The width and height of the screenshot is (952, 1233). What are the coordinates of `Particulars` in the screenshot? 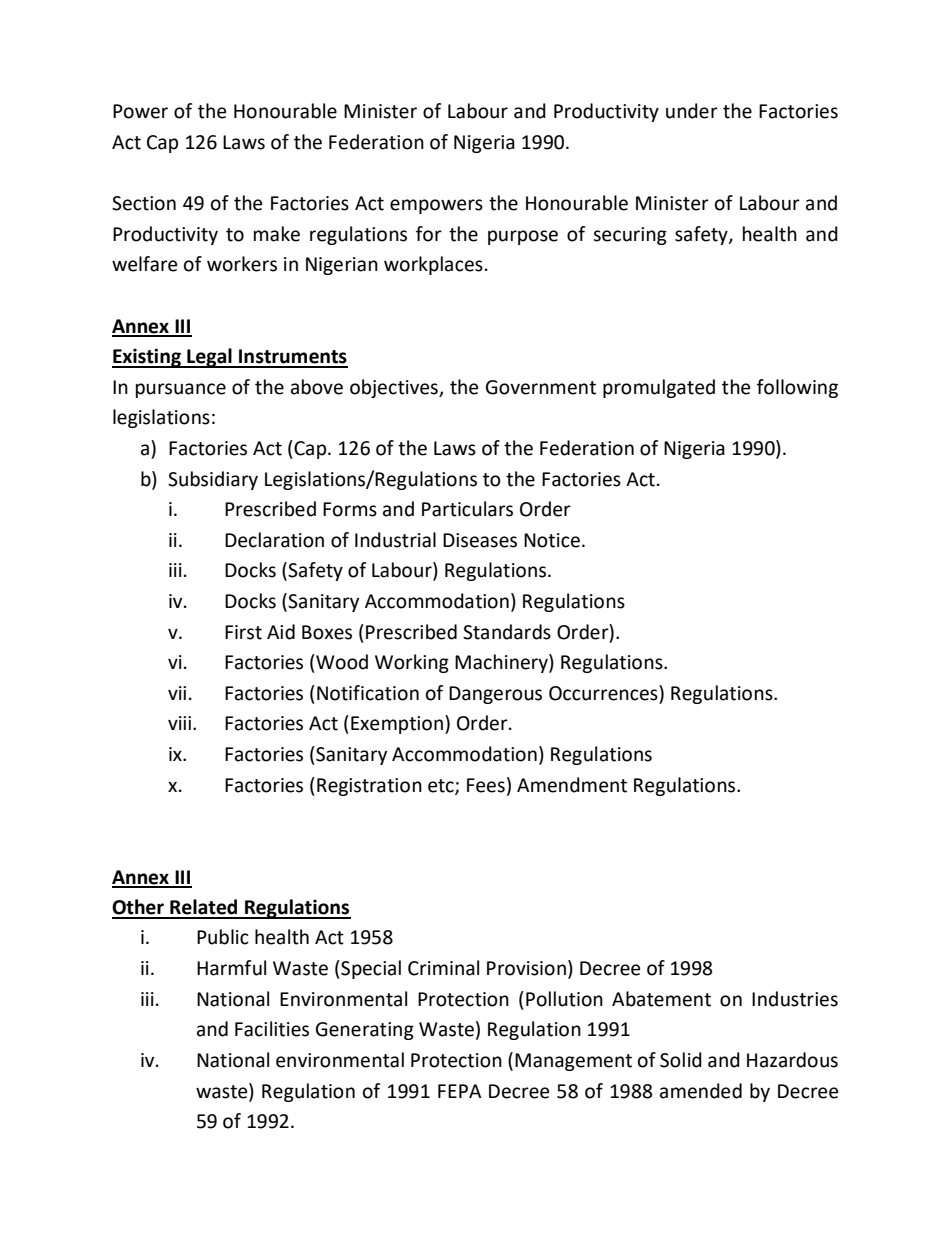 It's located at (467, 509).
